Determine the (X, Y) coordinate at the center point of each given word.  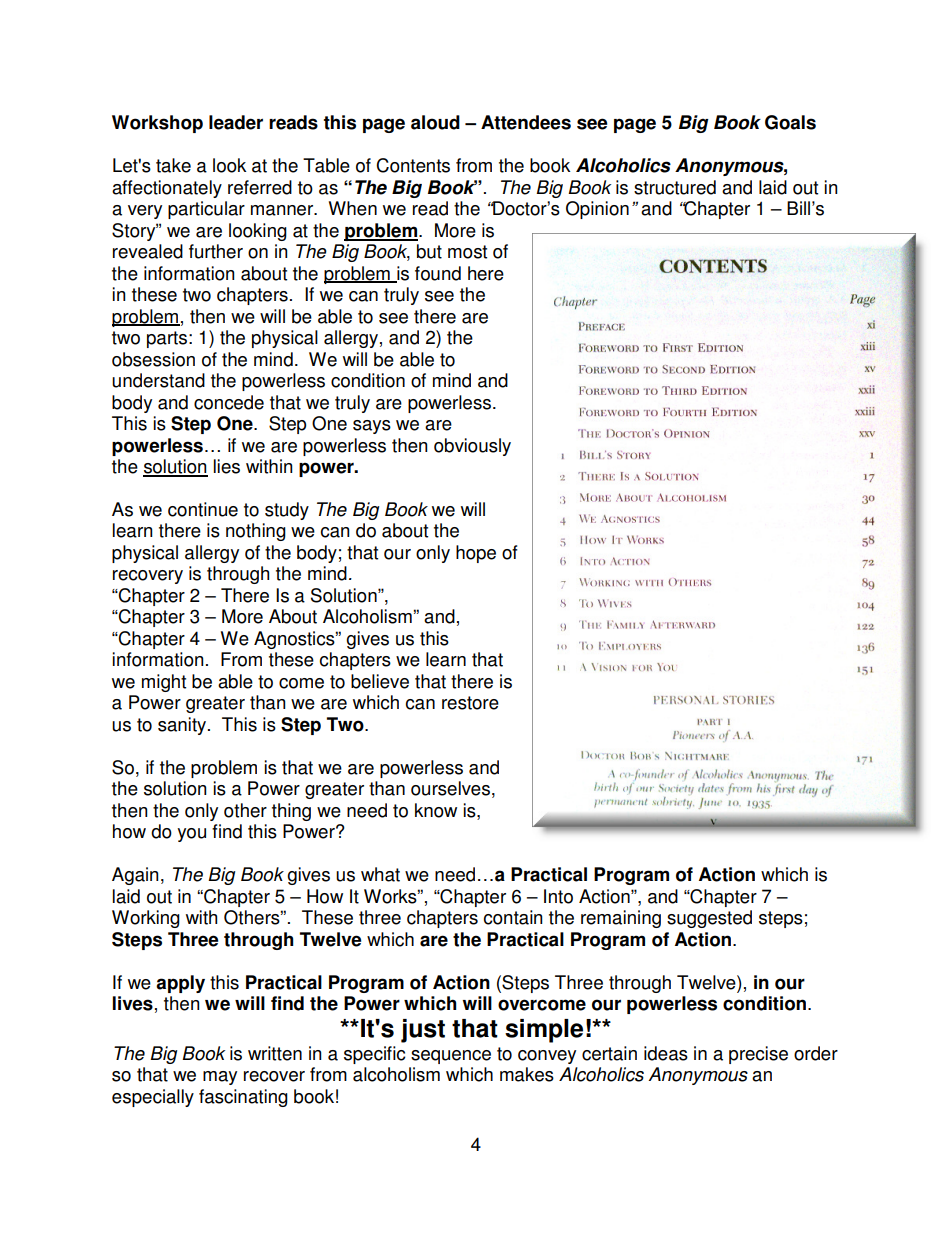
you (191, 835)
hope (476, 554)
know (436, 810)
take (173, 165)
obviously (472, 447)
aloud (435, 122)
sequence (451, 1057)
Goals (790, 122)
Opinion (597, 210)
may (220, 1078)
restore (470, 703)
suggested (709, 919)
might (164, 683)
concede (229, 402)
